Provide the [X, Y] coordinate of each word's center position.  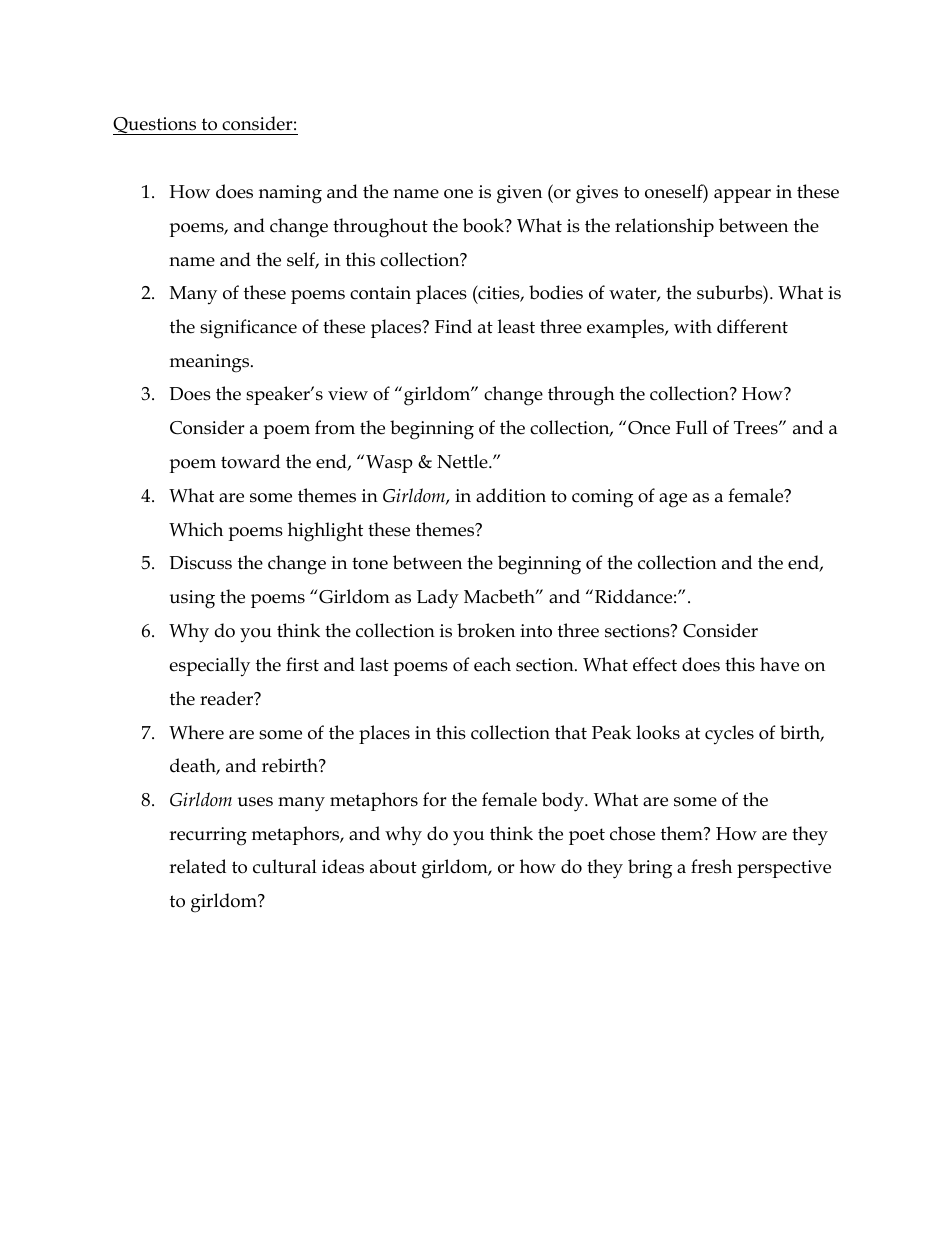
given [519, 194]
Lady [438, 599]
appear [742, 196]
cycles [729, 735]
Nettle [463, 461]
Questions [156, 126]
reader [228, 698]
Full [692, 427]
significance [248, 329]
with [693, 326]
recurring [208, 836]
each [492, 664]
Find [453, 326]
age [673, 500]
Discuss [200, 563]
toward [250, 461]
